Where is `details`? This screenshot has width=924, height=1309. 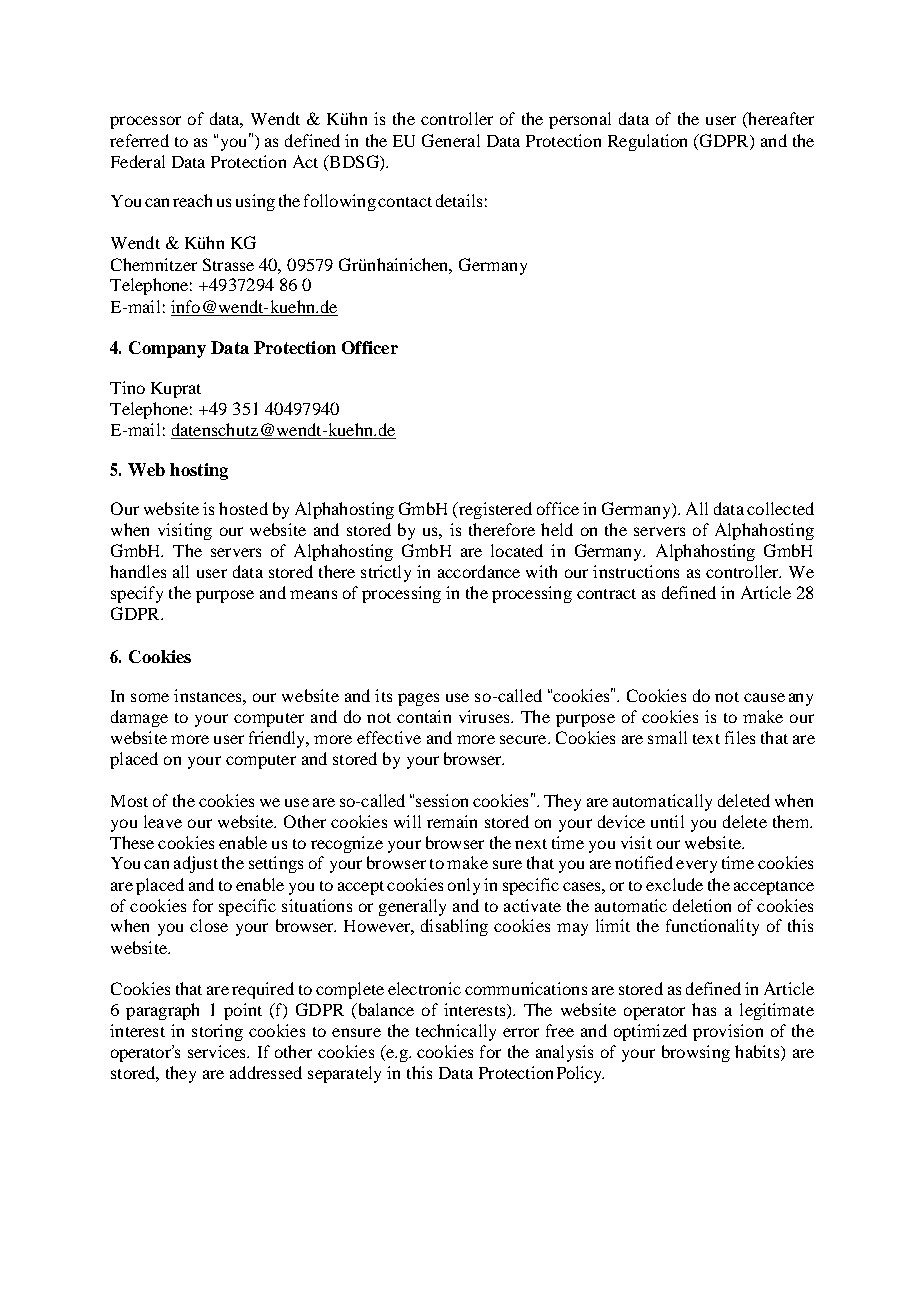
details is located at coordinates (459, 200).
